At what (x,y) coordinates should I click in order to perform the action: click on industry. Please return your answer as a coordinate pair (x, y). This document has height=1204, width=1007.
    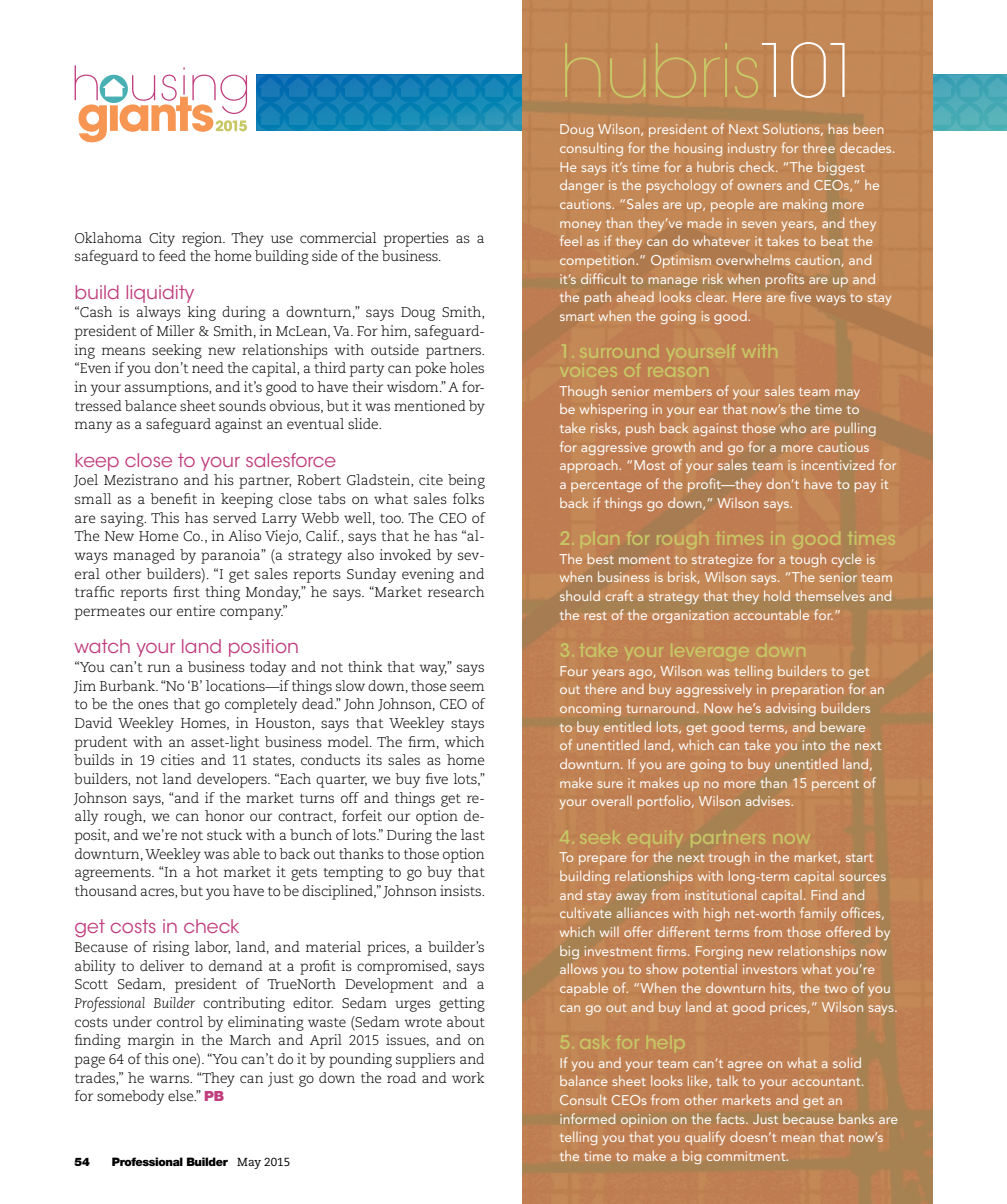
    Looking at the image, I should click on (752, 149).
